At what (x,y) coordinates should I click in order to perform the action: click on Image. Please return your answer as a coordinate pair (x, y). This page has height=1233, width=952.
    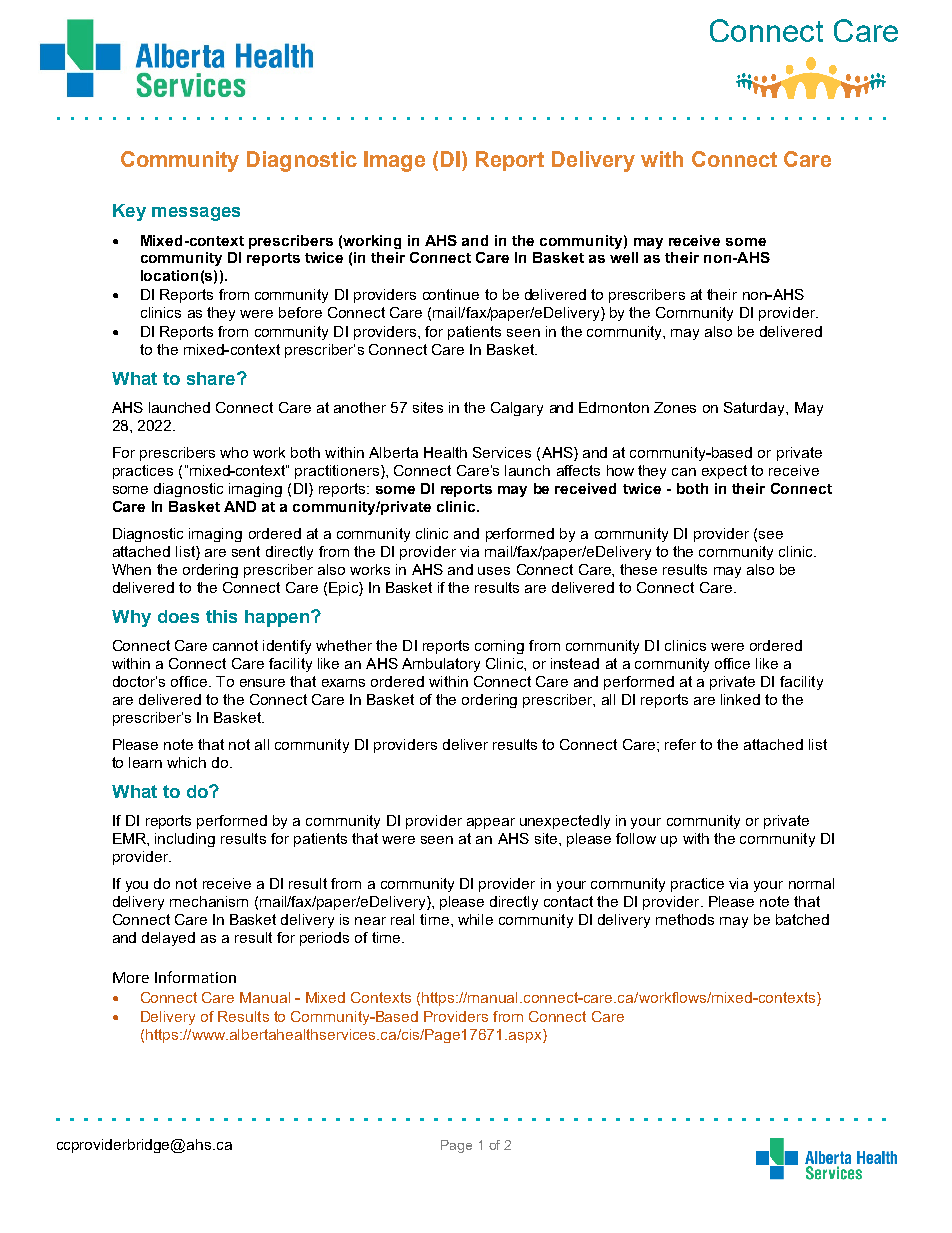
    Looking at the image, I should click on (394, 161).
